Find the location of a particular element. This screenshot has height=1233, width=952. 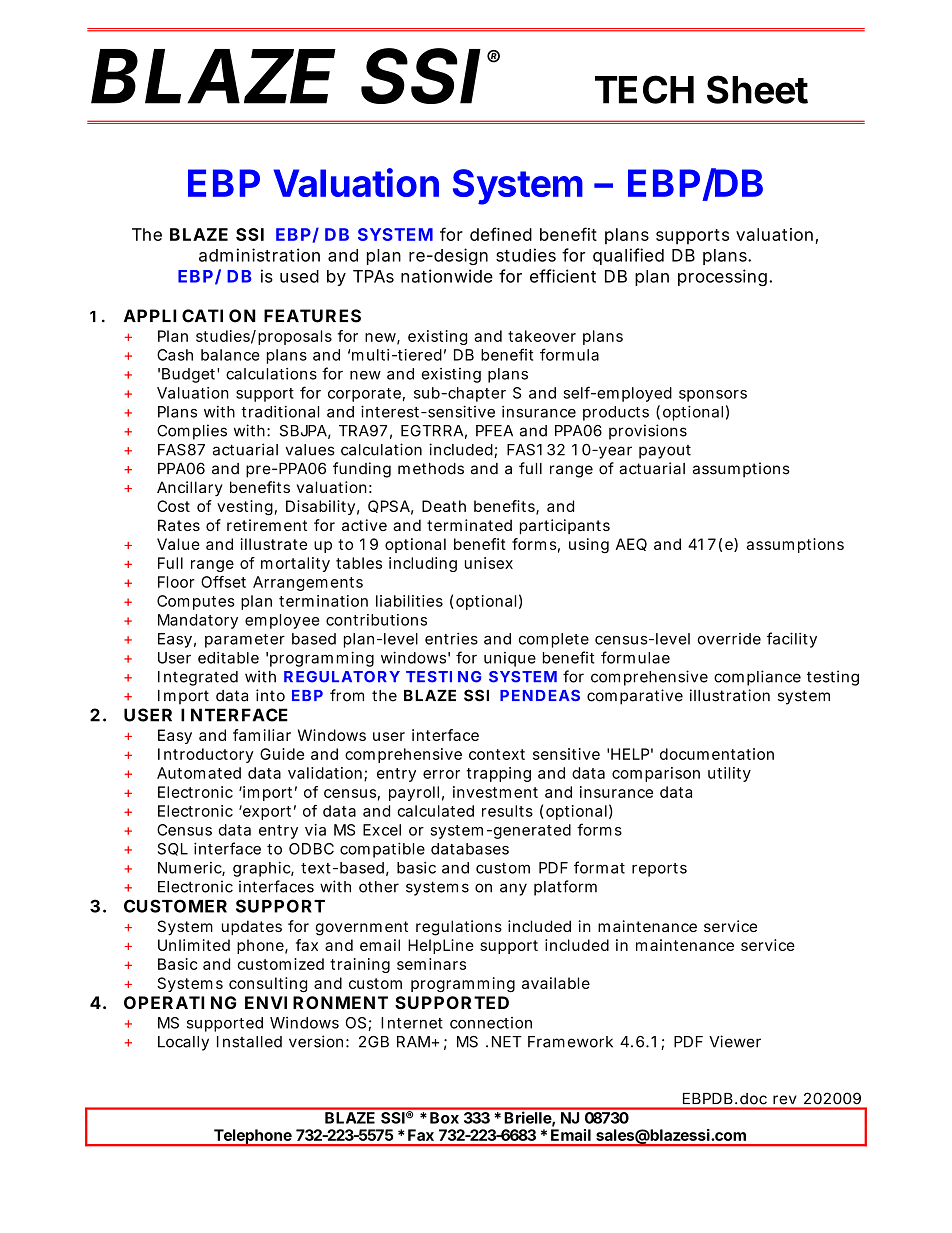

override is located at coordinates (729, 639).
